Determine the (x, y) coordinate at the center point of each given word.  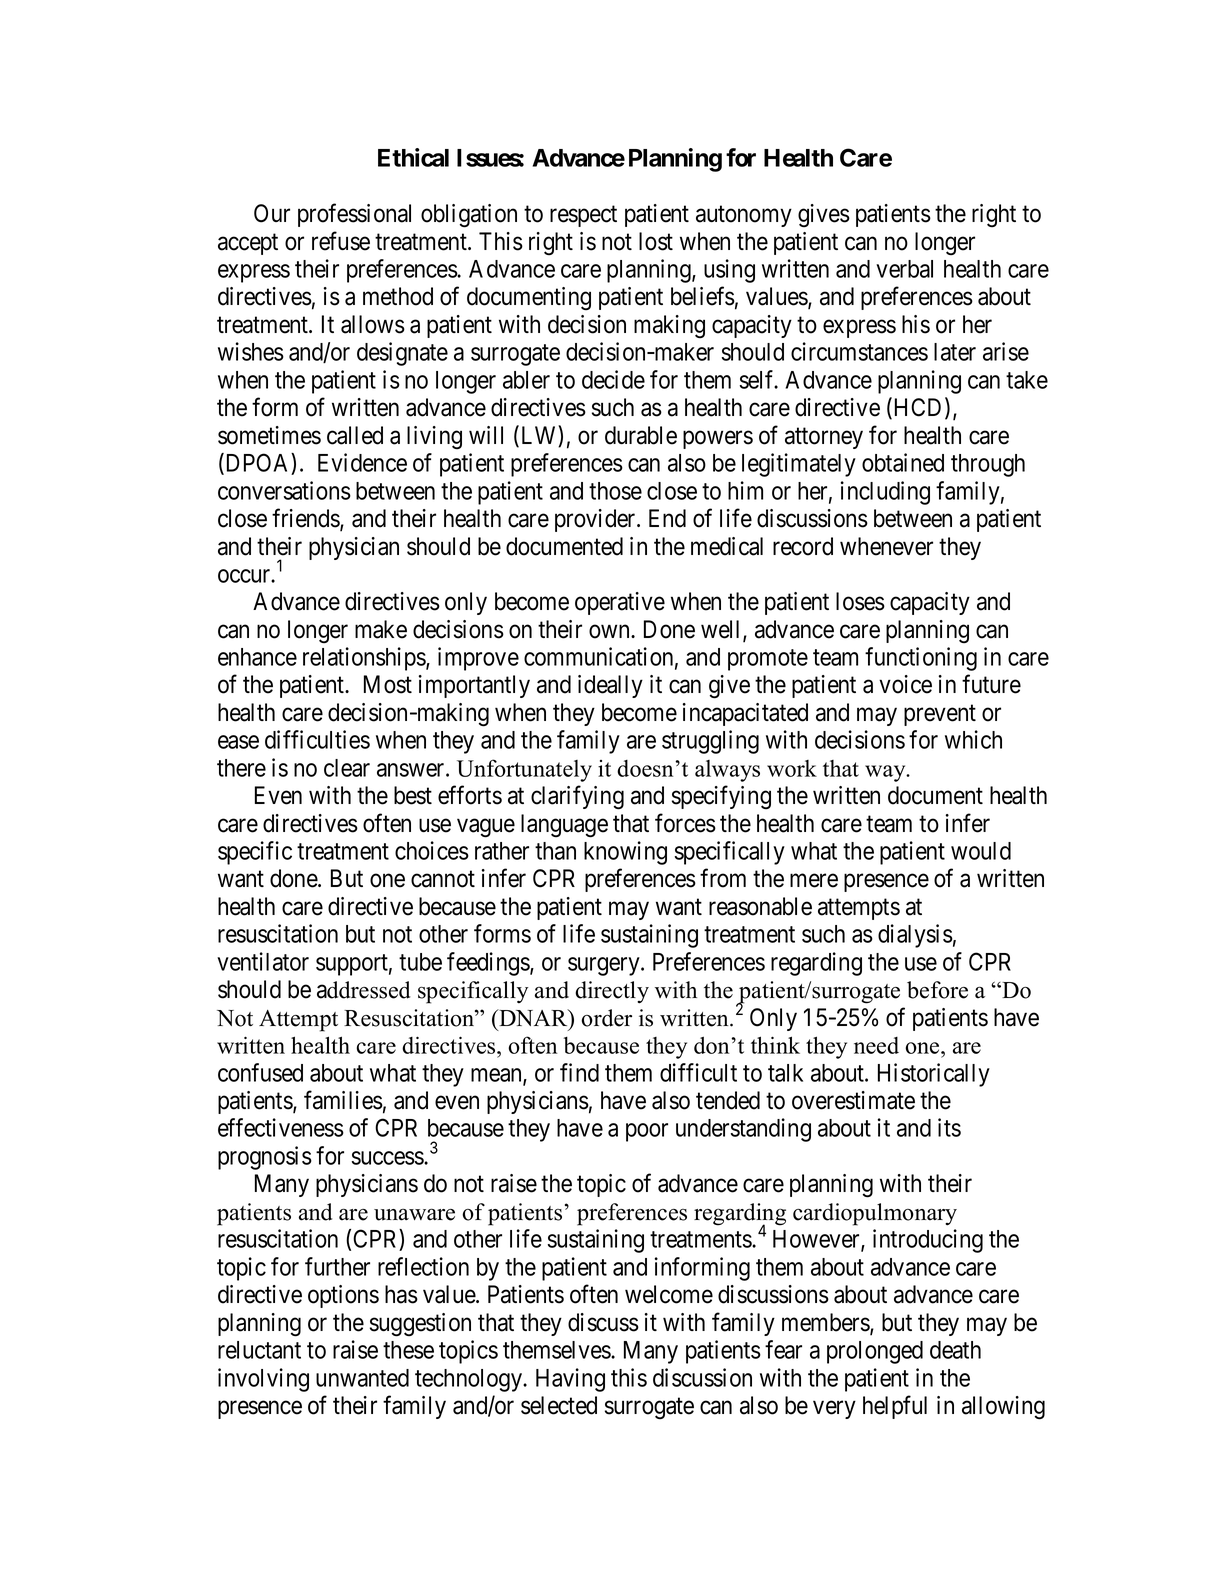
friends (306, 519)
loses (860, 601)
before (937, 990)
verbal (904, 269)
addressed (363, 990)
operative (620, 603)
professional (354, 215)
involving (263, 1380)
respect (583, 216)
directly (612, 992)
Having (570, 1380)
